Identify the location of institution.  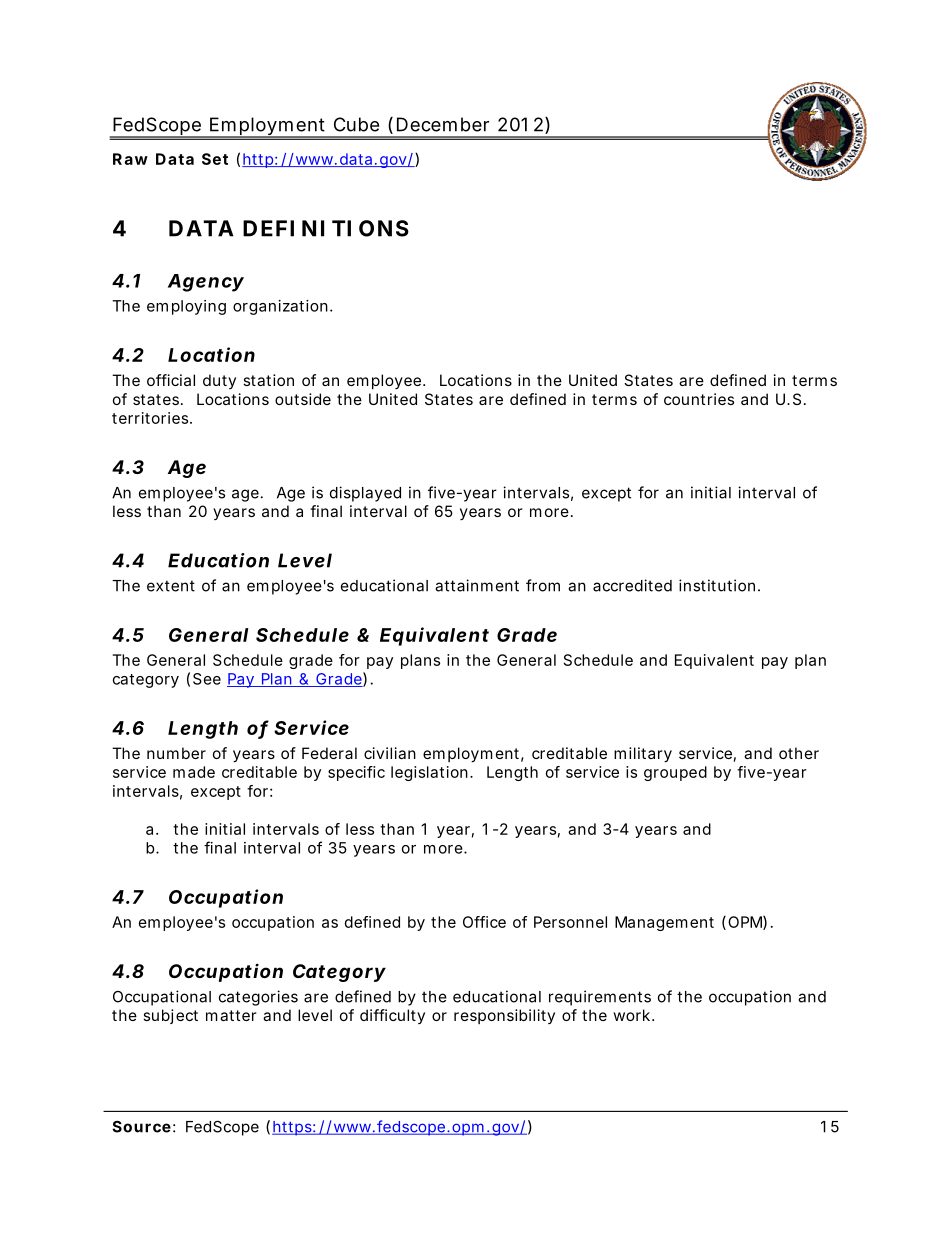
(719, 585).
